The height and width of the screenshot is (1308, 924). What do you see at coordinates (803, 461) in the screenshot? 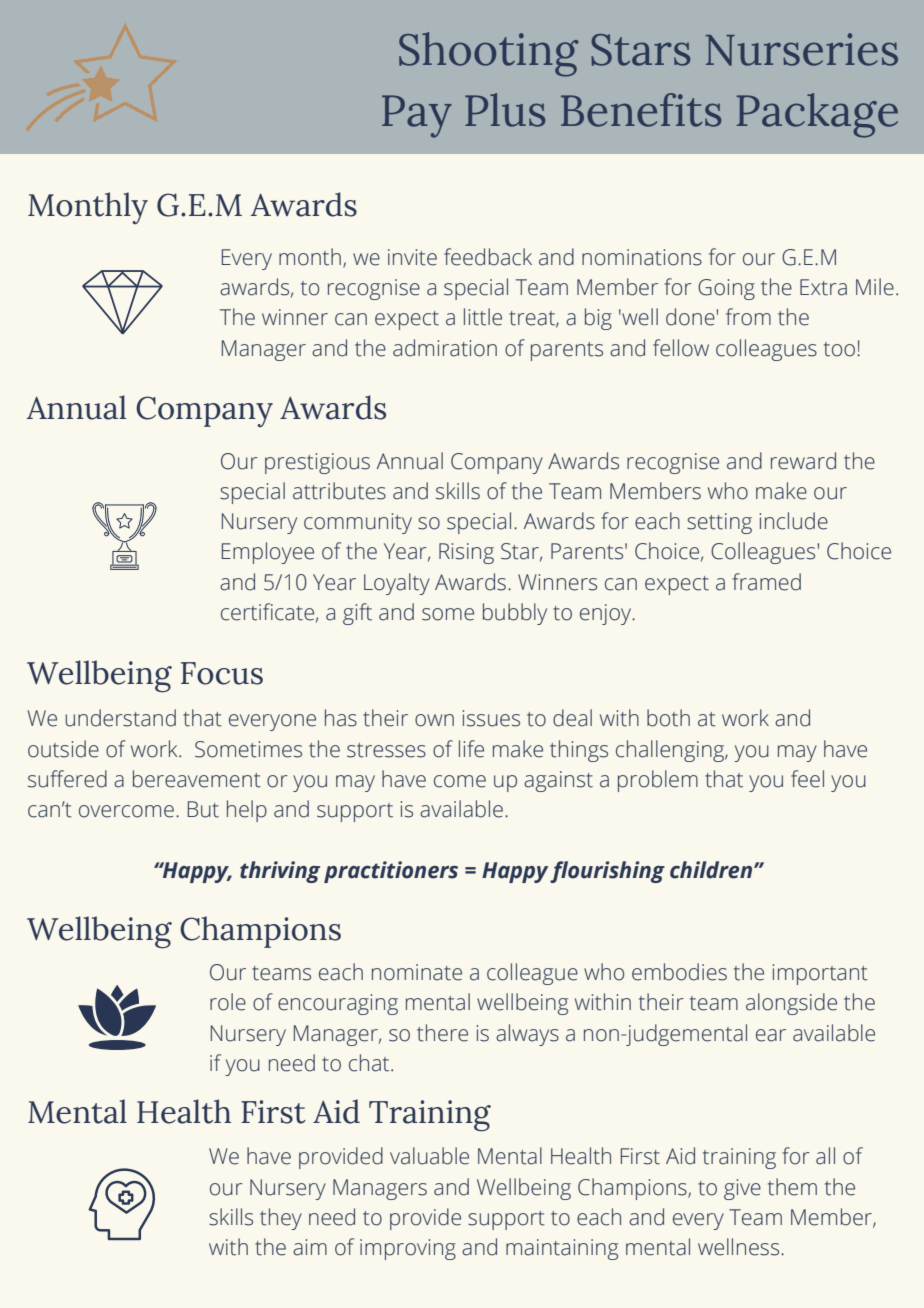
I see `reward` at bounding box center [803, 461].
